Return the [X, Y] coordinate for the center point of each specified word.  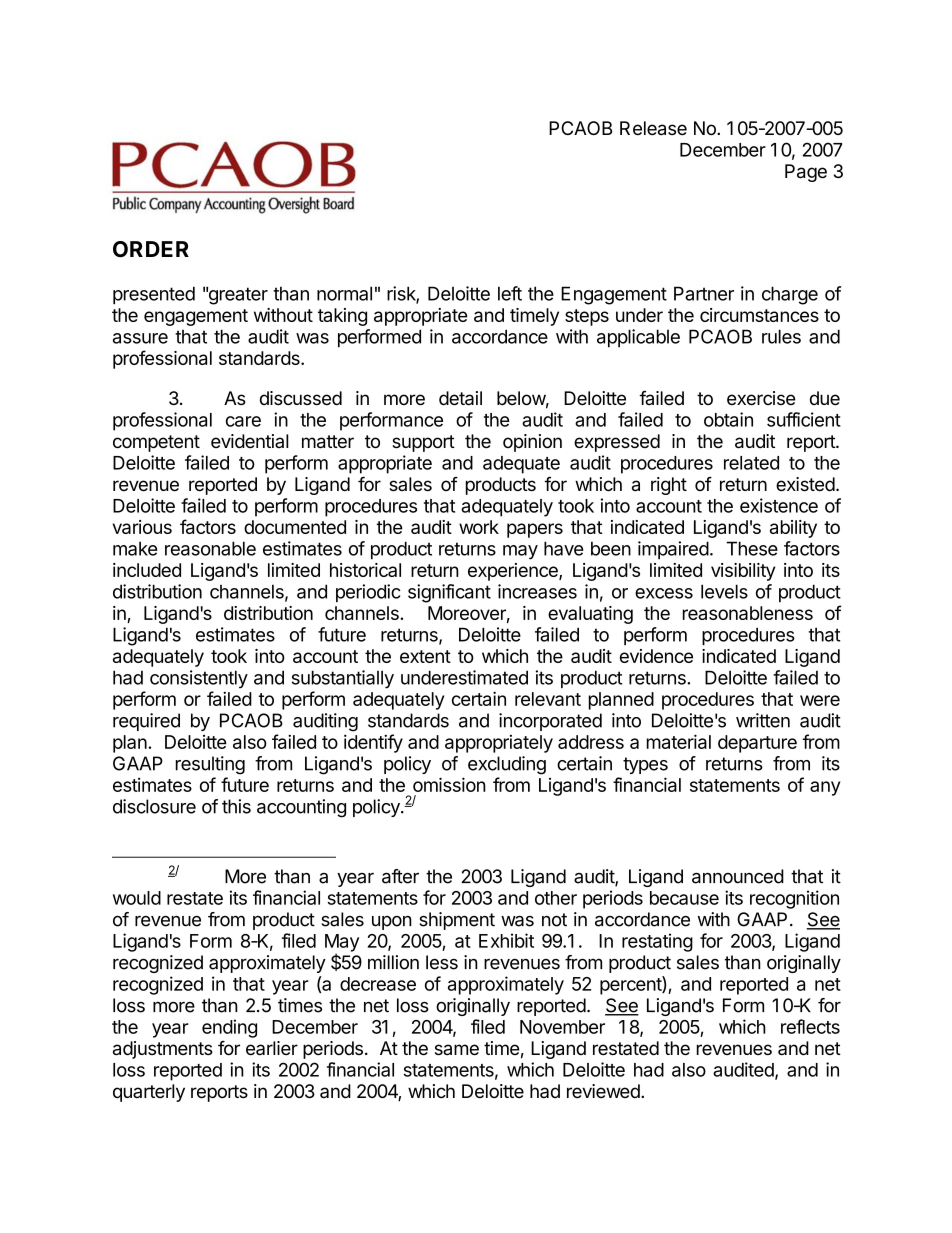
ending [229, 1028]
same [457, 1050]
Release [653, 128]
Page [806, 173]
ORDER [151, 249]
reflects [810, 1026]
